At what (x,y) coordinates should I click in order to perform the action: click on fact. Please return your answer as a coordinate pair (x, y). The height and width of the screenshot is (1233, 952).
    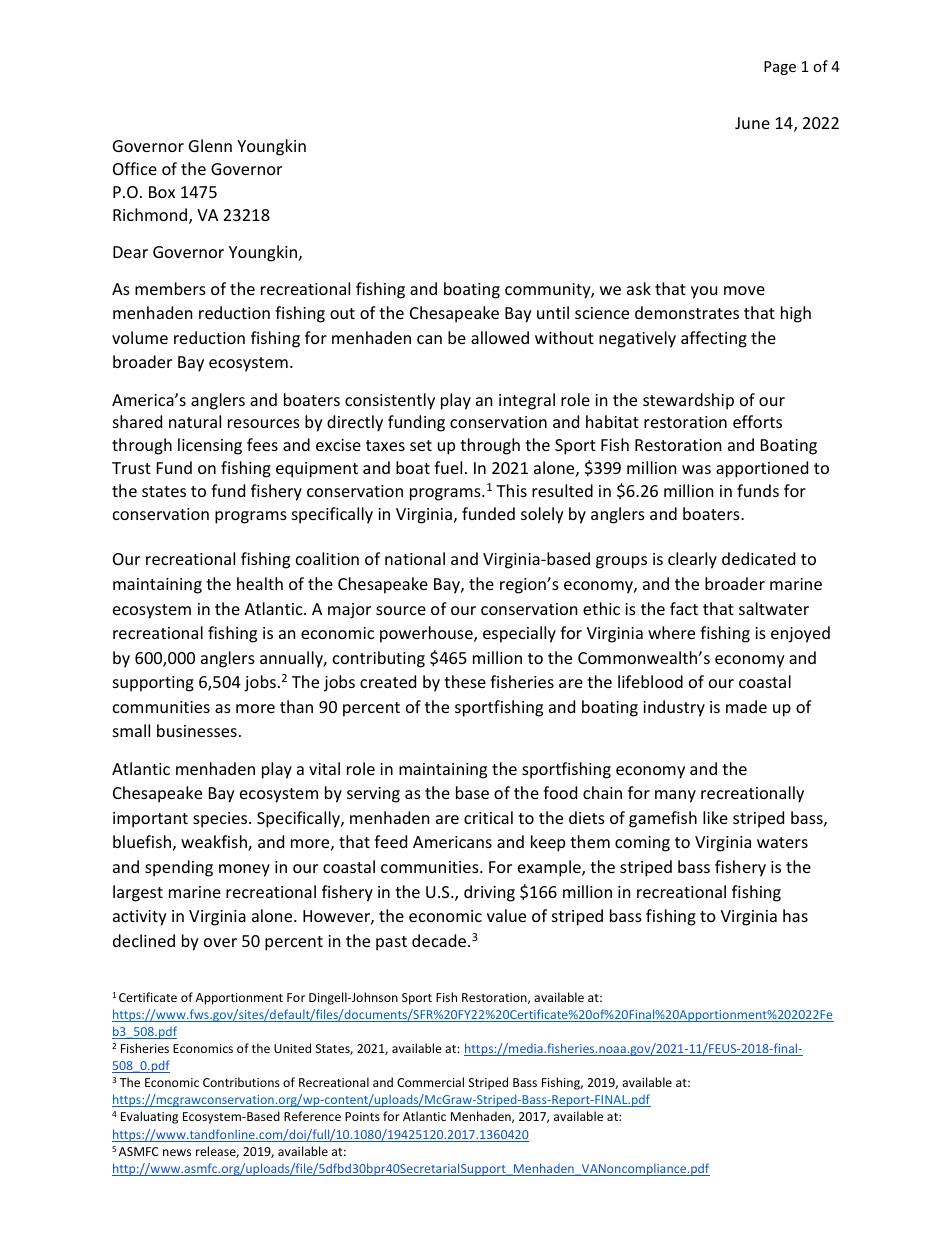
    Looking at the image, I should click on (684, 608).
